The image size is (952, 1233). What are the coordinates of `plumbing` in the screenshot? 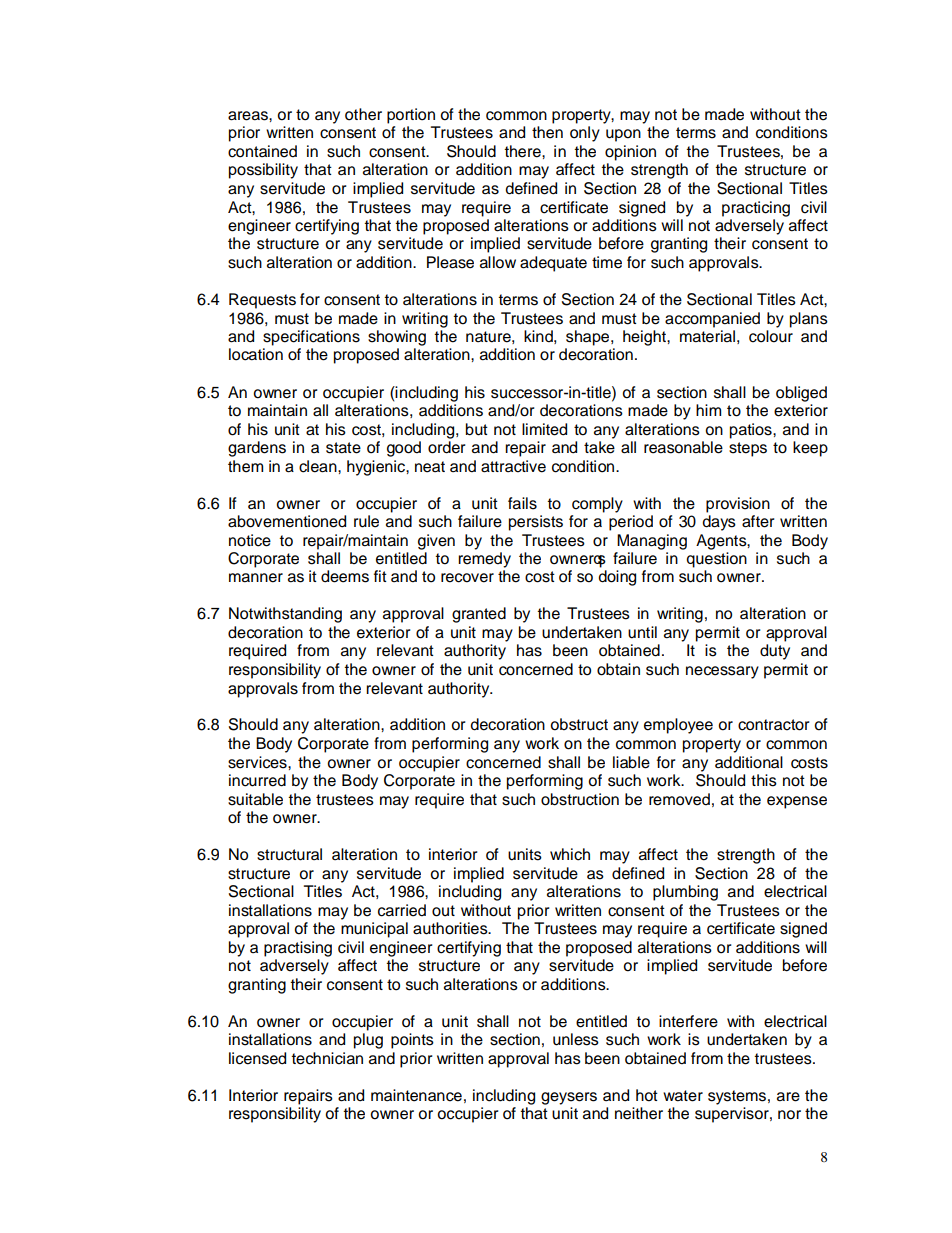 It's located at (685, 893).
